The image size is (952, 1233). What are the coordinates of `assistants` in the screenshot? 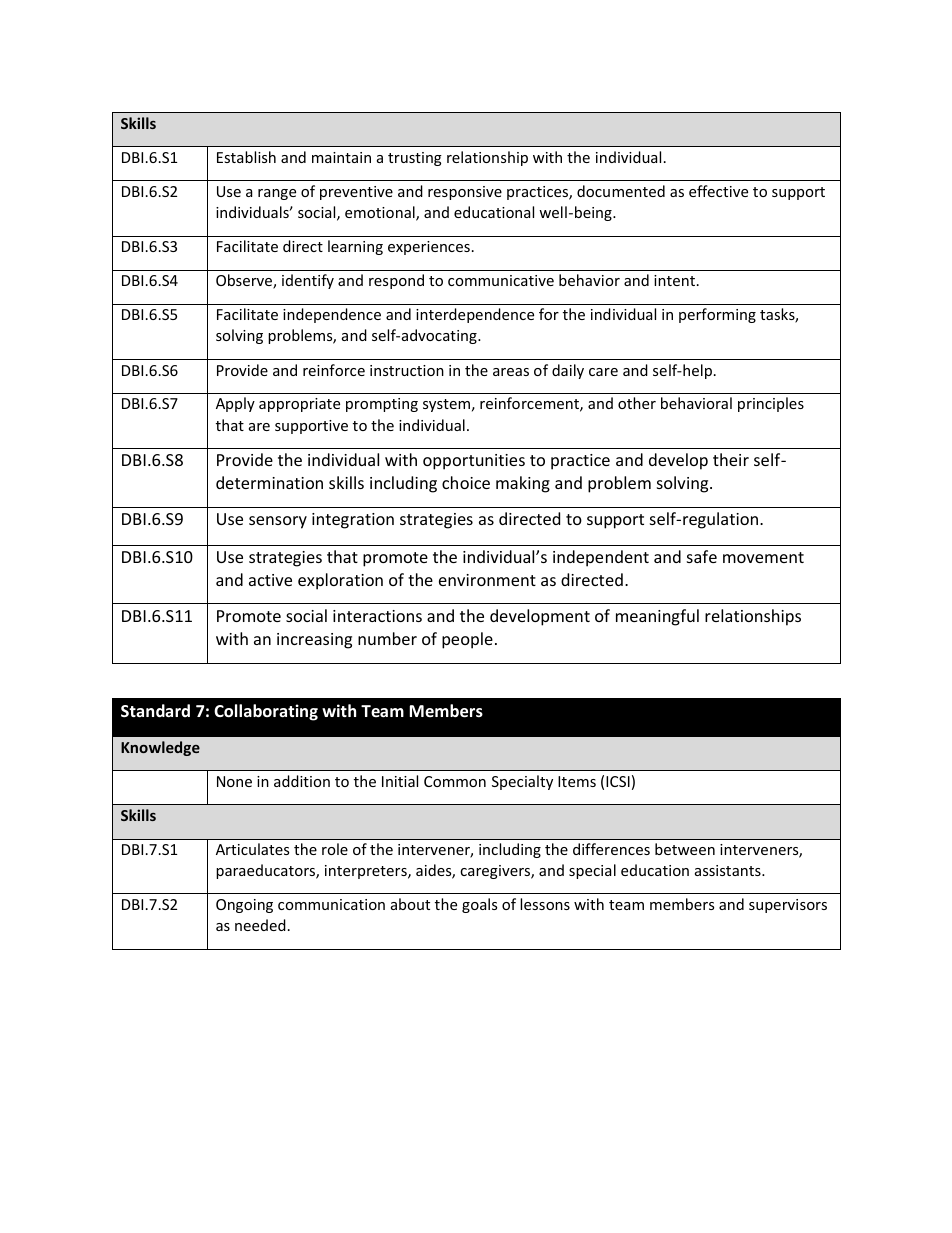 It's located at (729, 870).
